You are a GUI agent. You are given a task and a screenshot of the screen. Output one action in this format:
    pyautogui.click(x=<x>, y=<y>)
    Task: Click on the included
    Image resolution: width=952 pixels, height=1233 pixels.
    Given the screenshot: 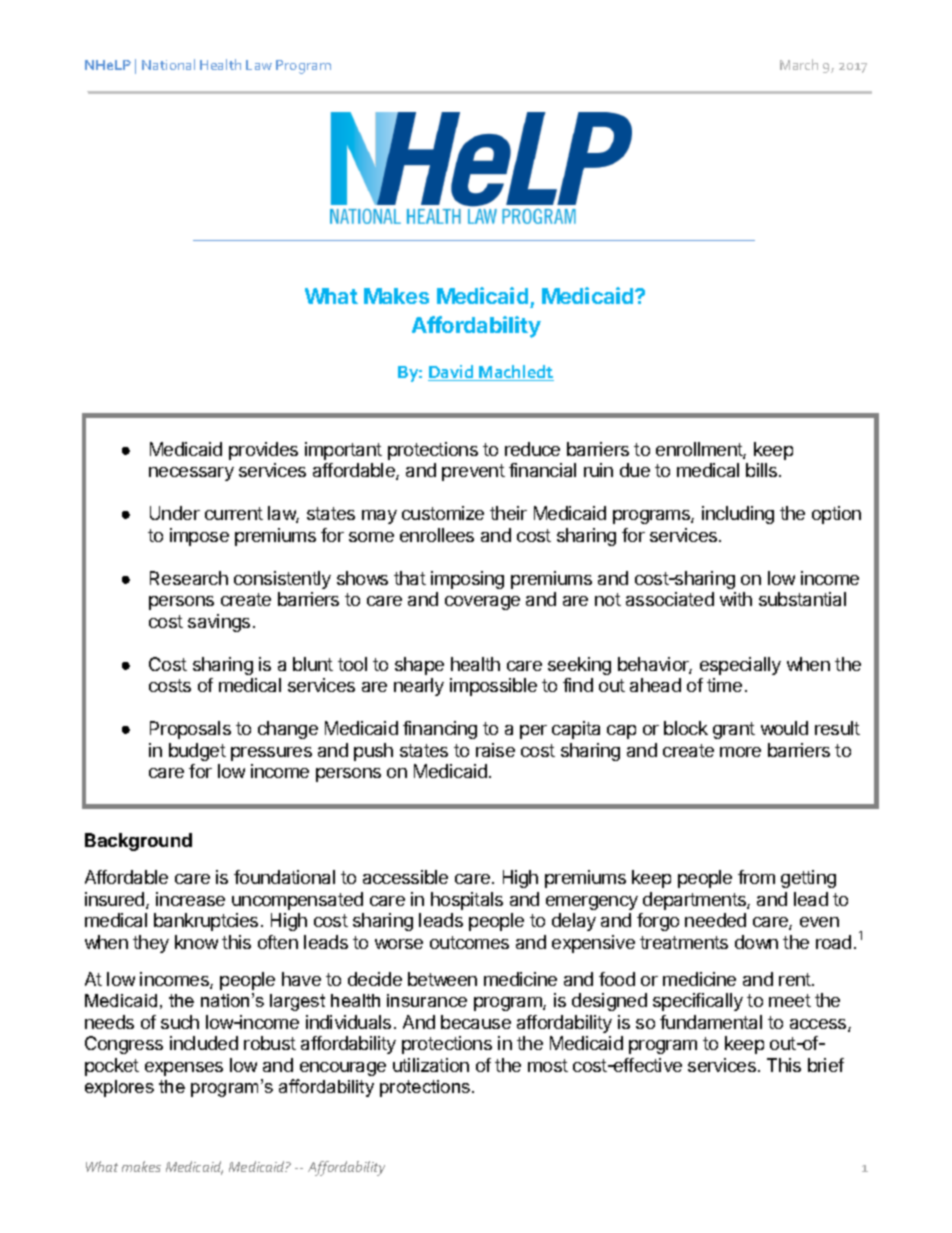 What is the action you would take?
    pyautogui.click(x=204, y=1043)
